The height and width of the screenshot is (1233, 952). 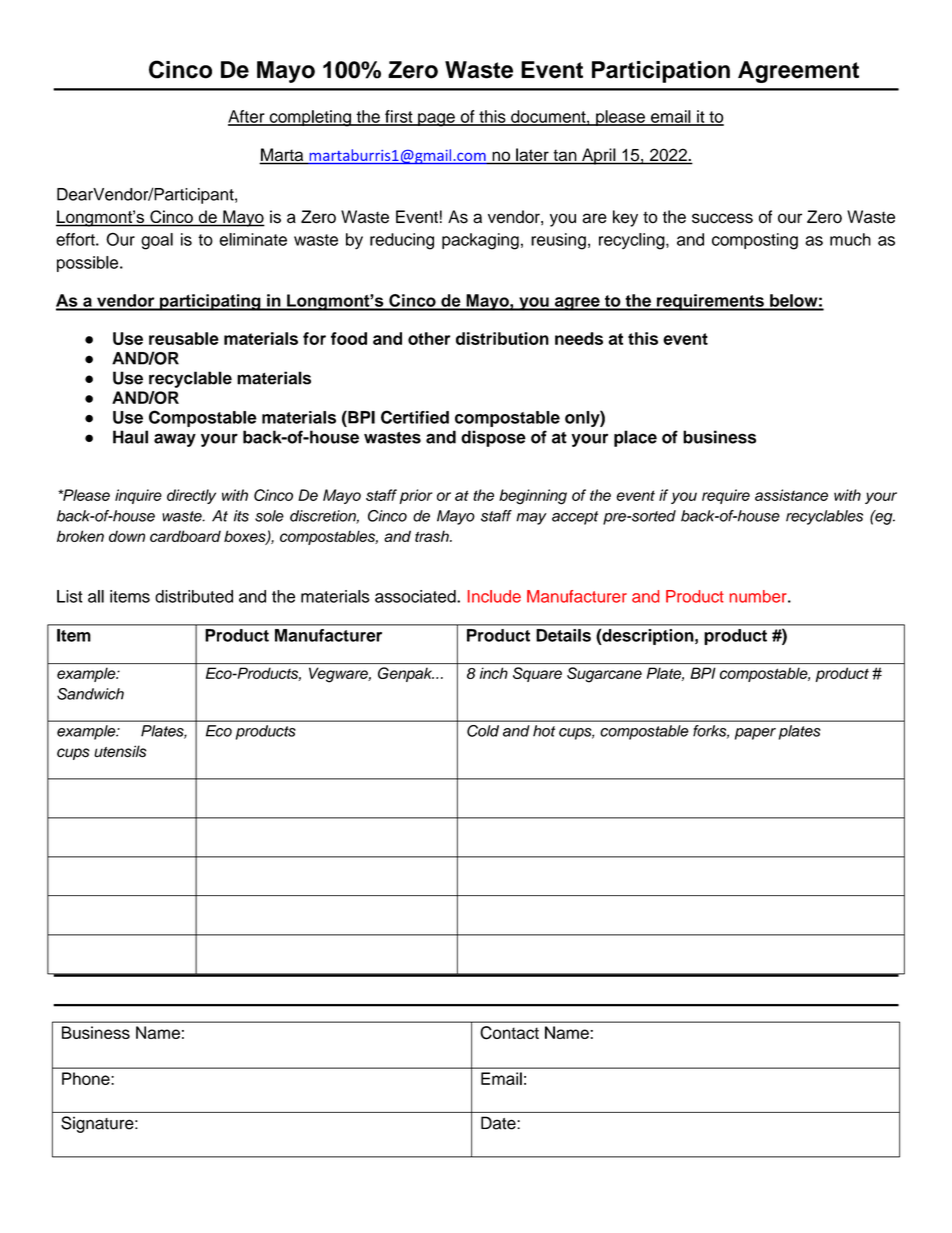 I want to click on assistance, so click(x=791, y=495).
